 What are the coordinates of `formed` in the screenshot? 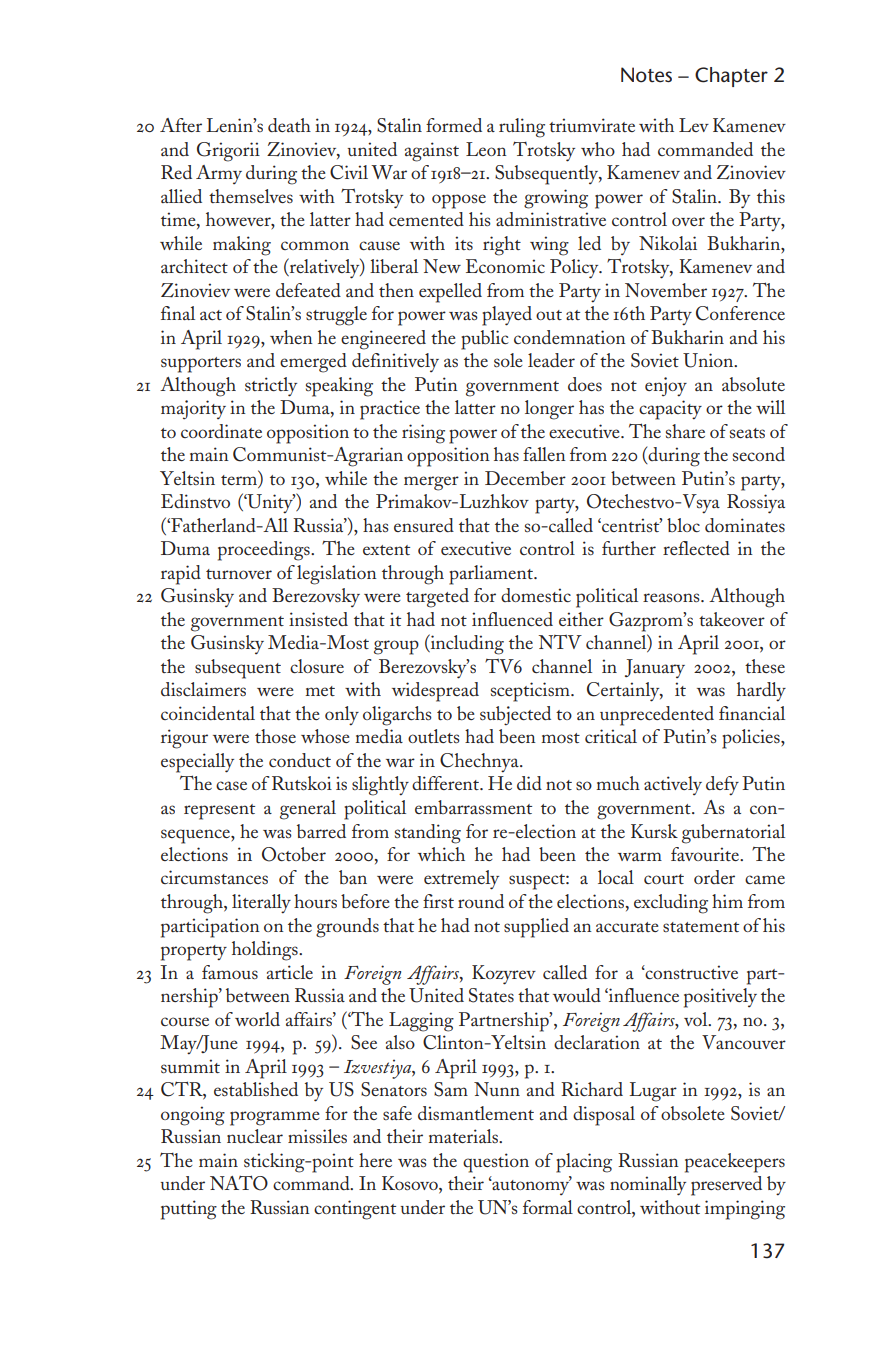 It's located at (454, 125).
